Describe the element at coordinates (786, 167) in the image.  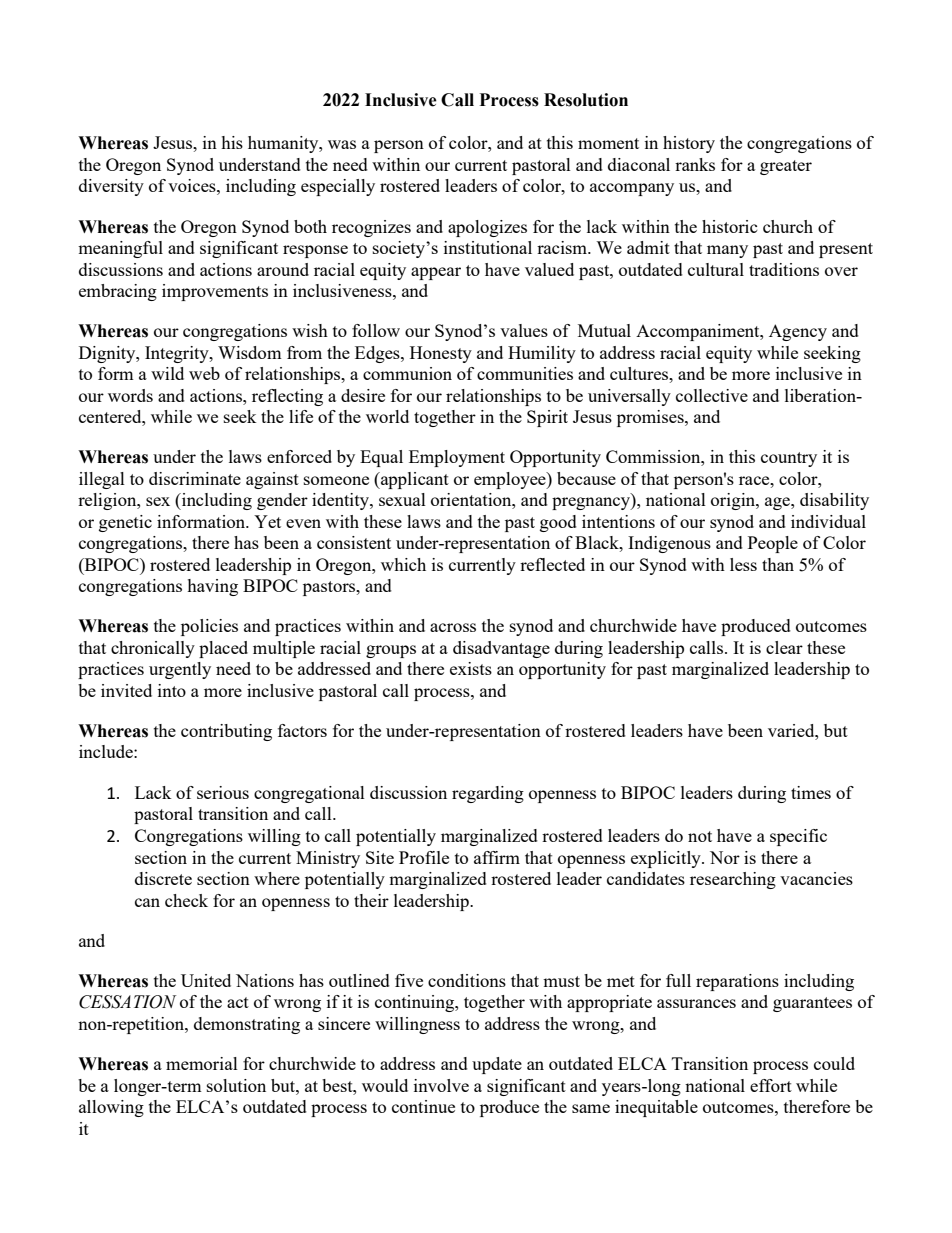
I see `greater` at that location.
